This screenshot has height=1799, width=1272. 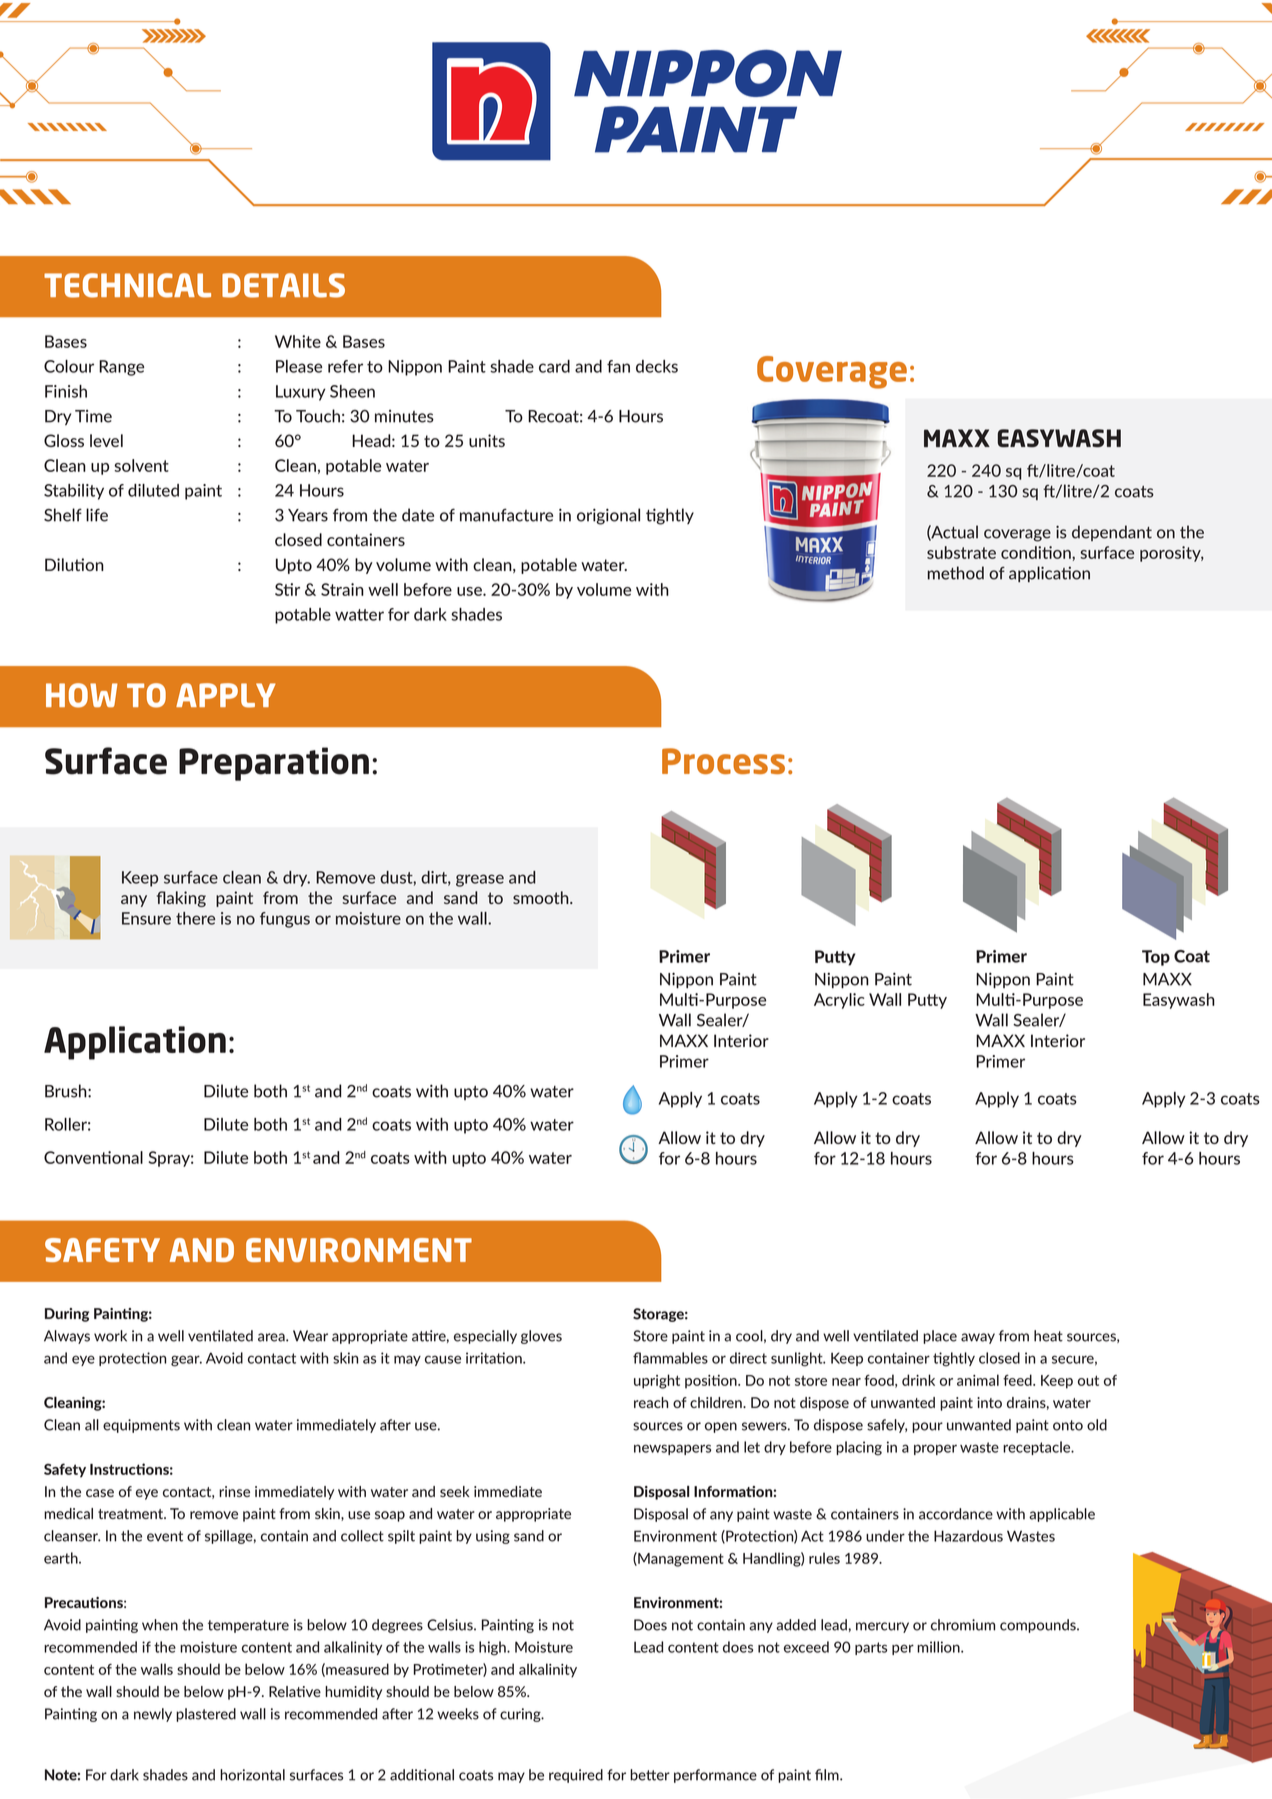 I want to click on Preparation, so click(x=274, y=764).
